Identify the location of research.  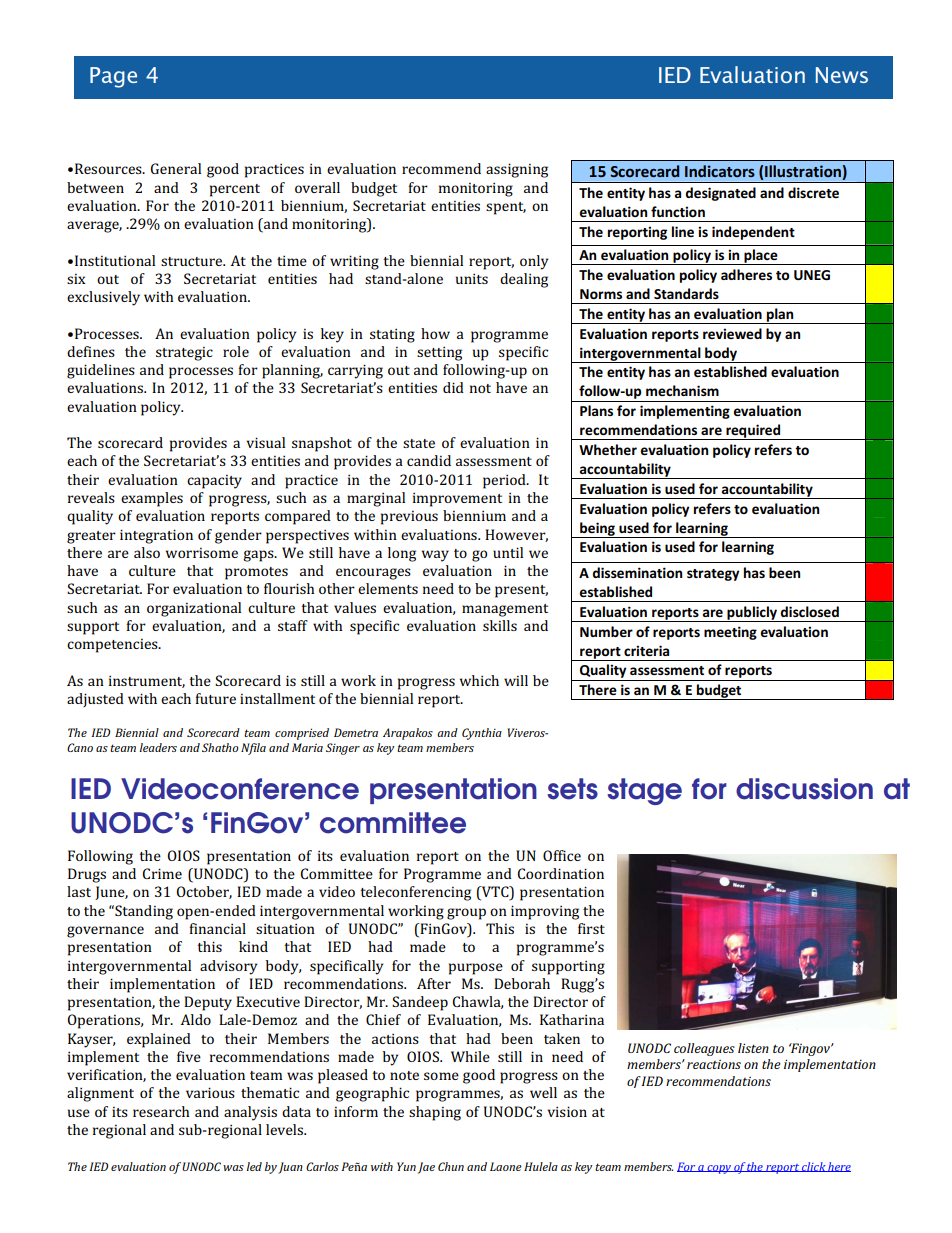
(161, 1111).
